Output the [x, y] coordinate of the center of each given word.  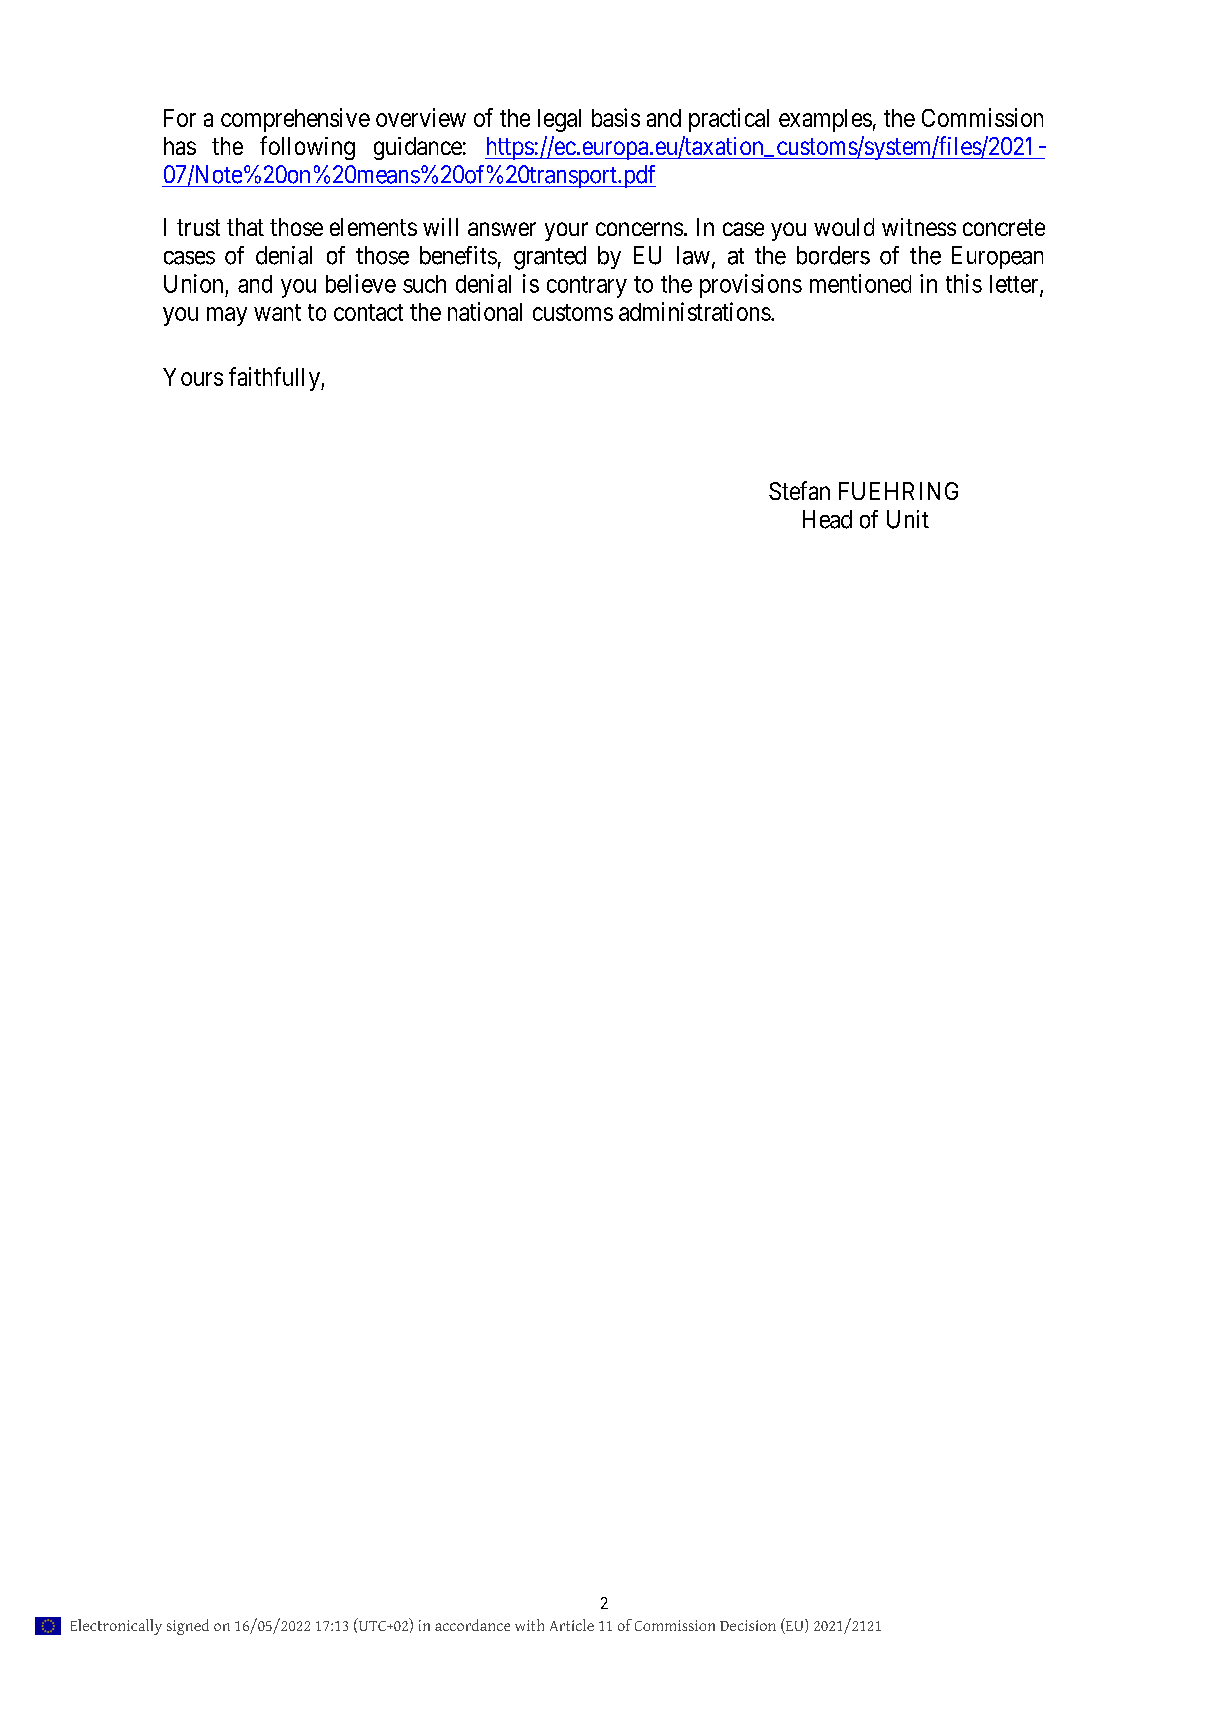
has [180, 146]
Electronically [116, 1627]
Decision [748, 1625]
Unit [908, 519]
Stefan [799, 490]
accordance [472, 1625]
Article [572, 1625]
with [529, 1625]
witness [919, 227]
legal [559, 120]
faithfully [275, 379]
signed [188, 1627]
